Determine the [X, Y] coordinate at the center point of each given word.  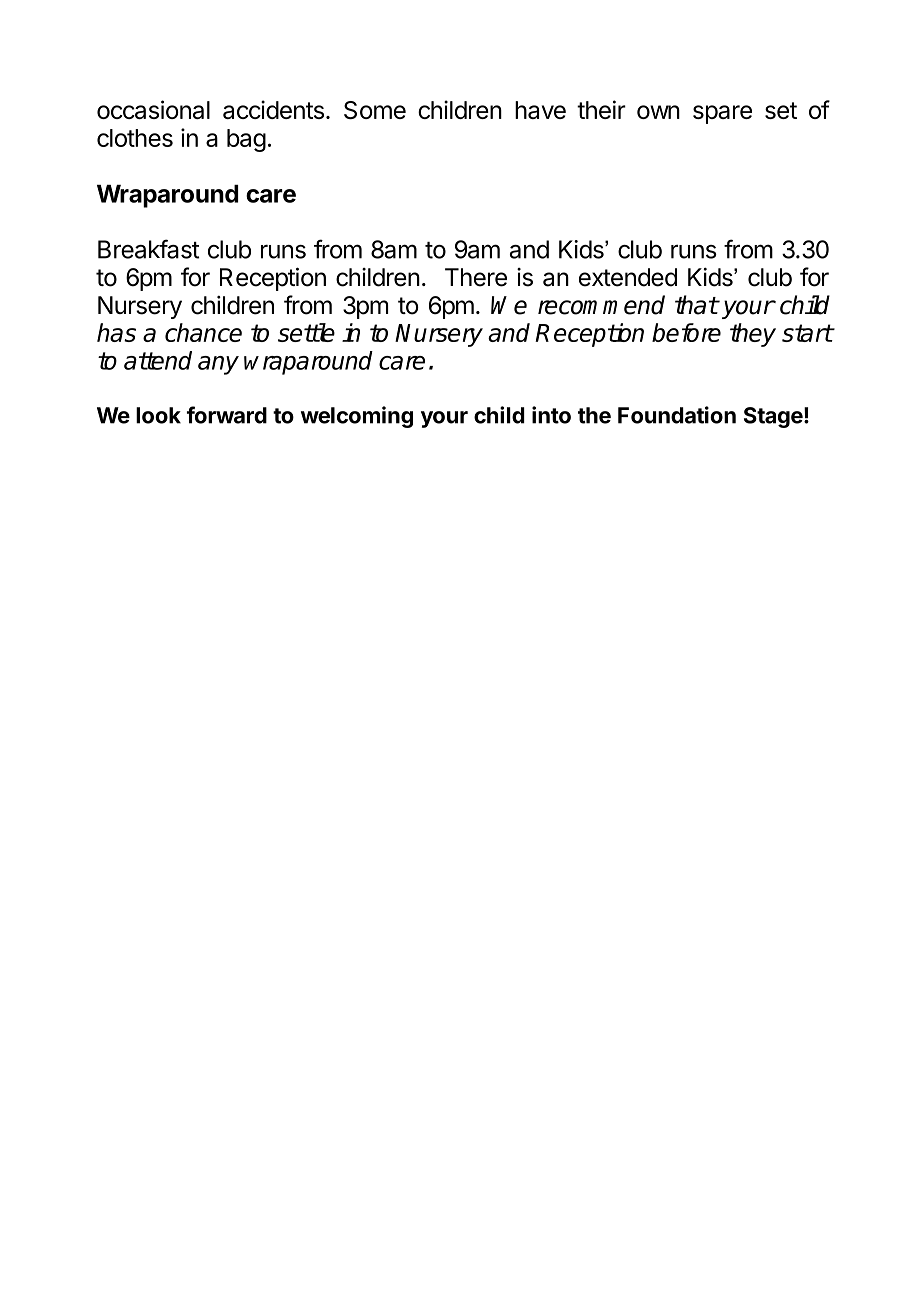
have [540, 110]
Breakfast [148, 249]
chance [203, 332]
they [753, 335]
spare [722, 114]
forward [227, 415]
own [658, 112]
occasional [153, 109]
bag [246, 140]
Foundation [677, 415]
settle [306, 332]
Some [375, 110]
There [476, 277]
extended [628, 277]
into [551, 415]
